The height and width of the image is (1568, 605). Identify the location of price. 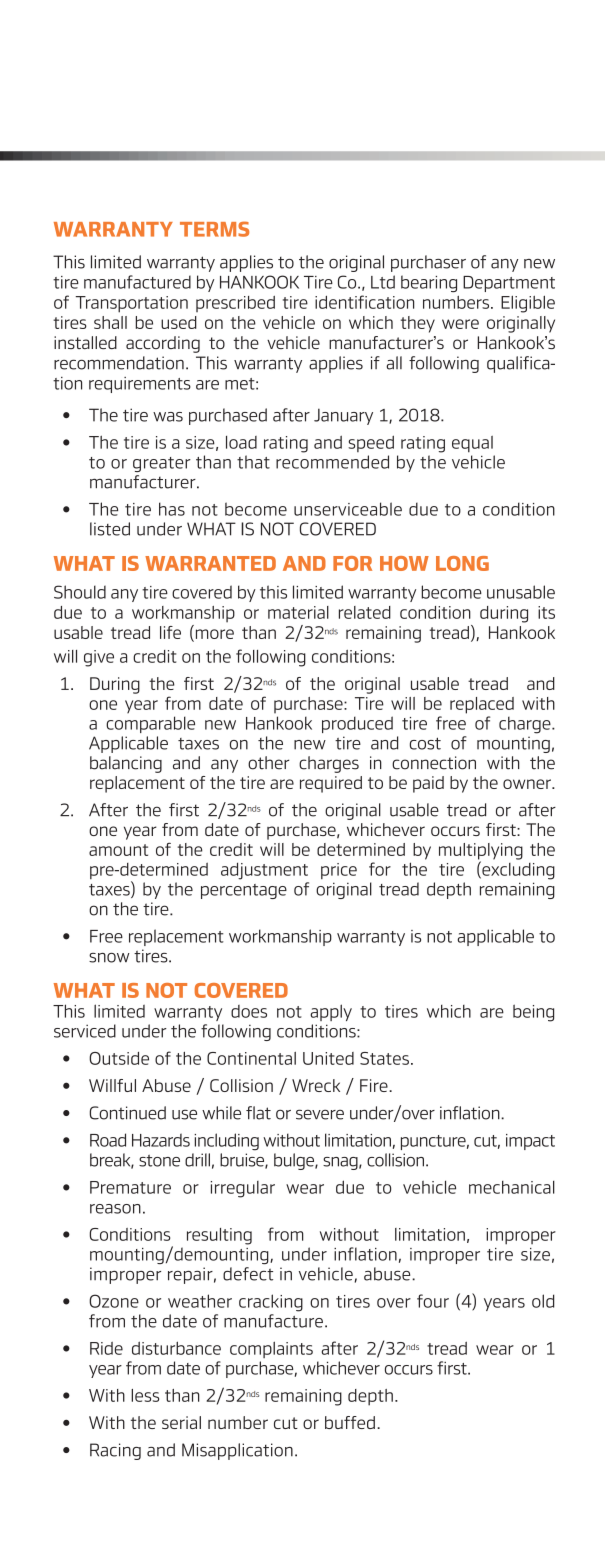
(339, 871).
